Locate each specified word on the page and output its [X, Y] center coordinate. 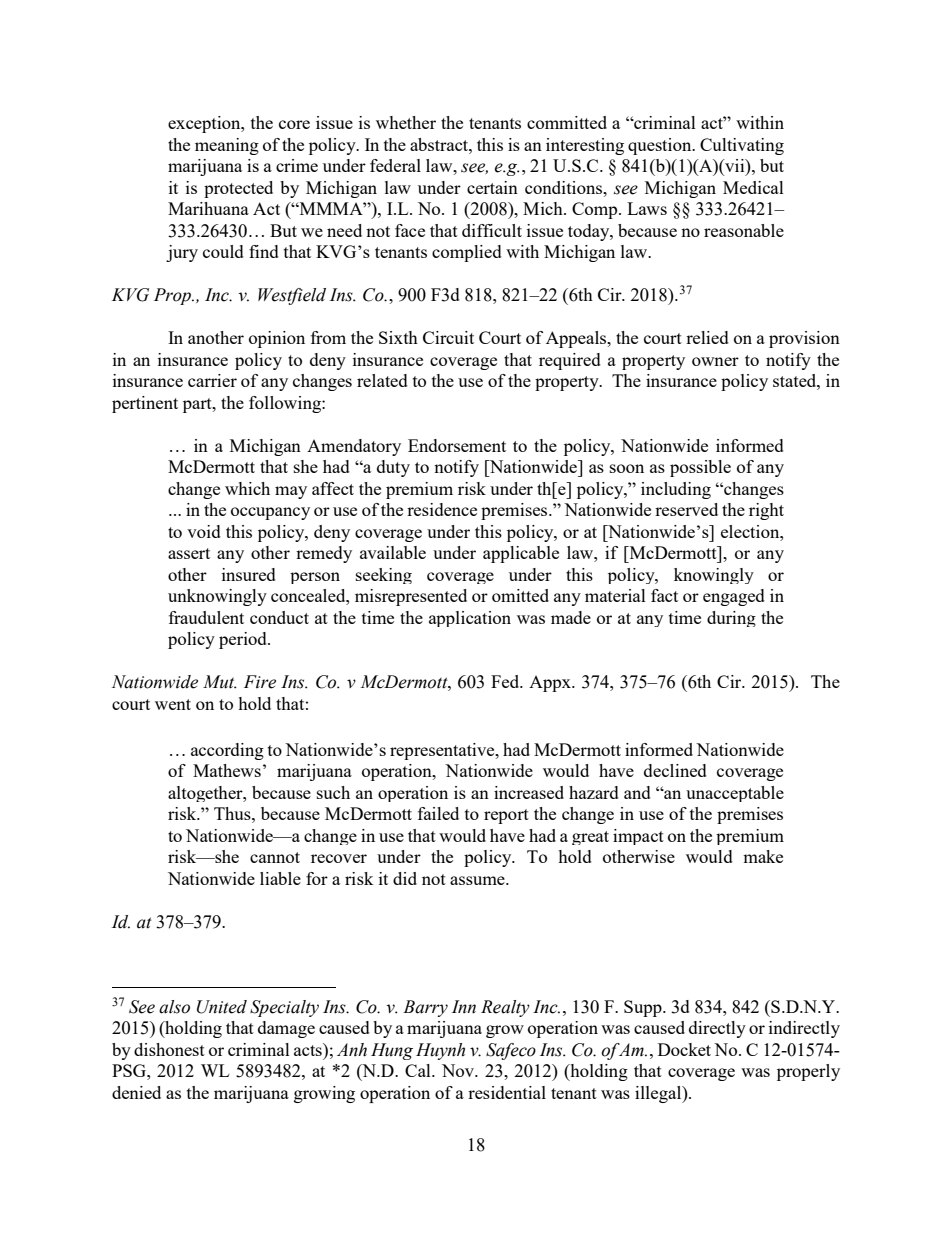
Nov [459, 1070]
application [470, 619]
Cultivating [742, 146]
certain [492, 187]
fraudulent [206, 617]
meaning [227, 146]
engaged [734, 597]
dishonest [169, 1049]
